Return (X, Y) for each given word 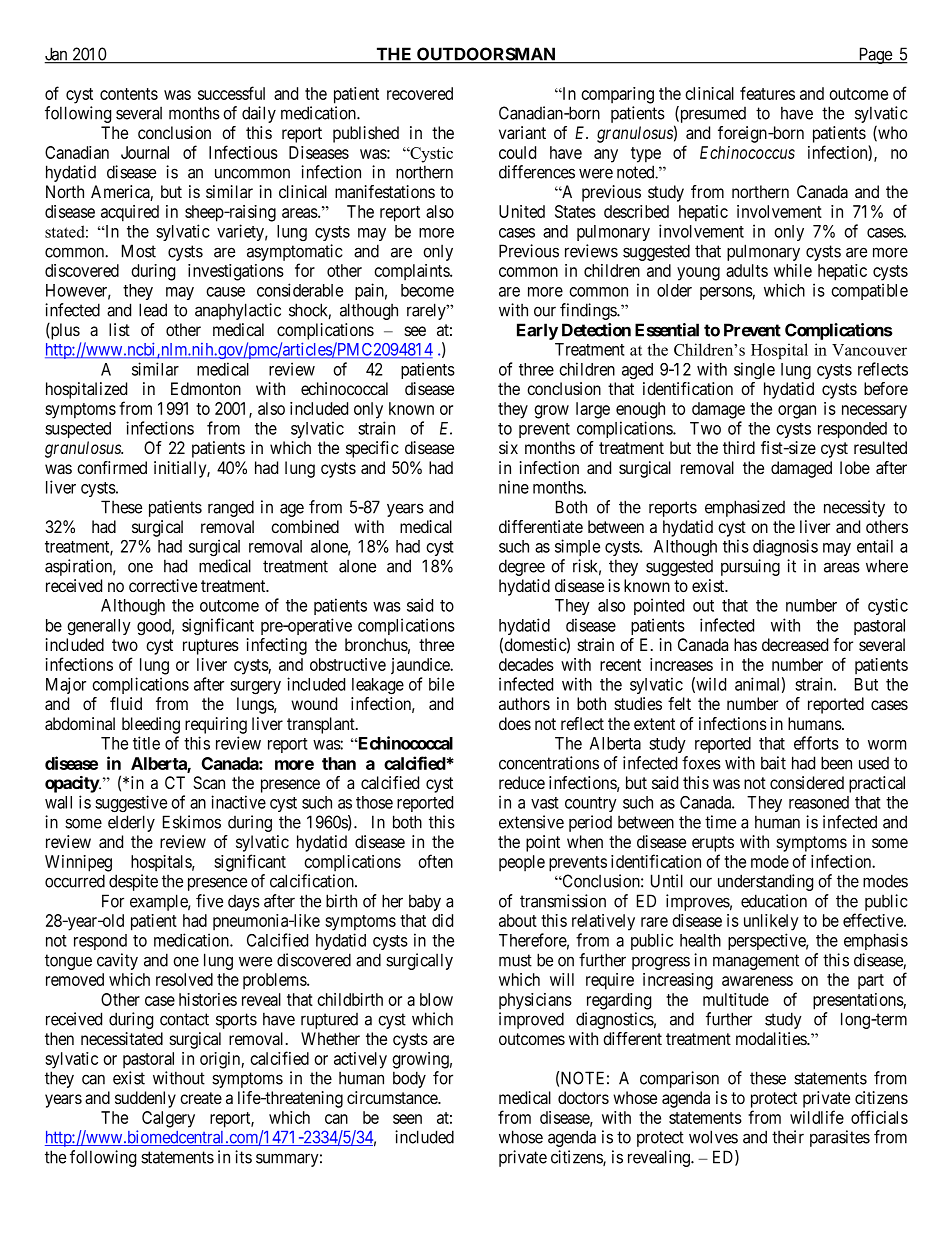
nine (514, 487)
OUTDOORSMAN (486, 55)
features (767, 93)
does (515, 723)
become (427, 290)
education (774, 901)
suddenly (145, 1099)
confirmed (112, 467)
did (442, 920)
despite (133, 882)
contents (129, 94)
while (793, 270)
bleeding (151, 725)
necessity (854, 508)
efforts (816, 743)
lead (153, 310)
